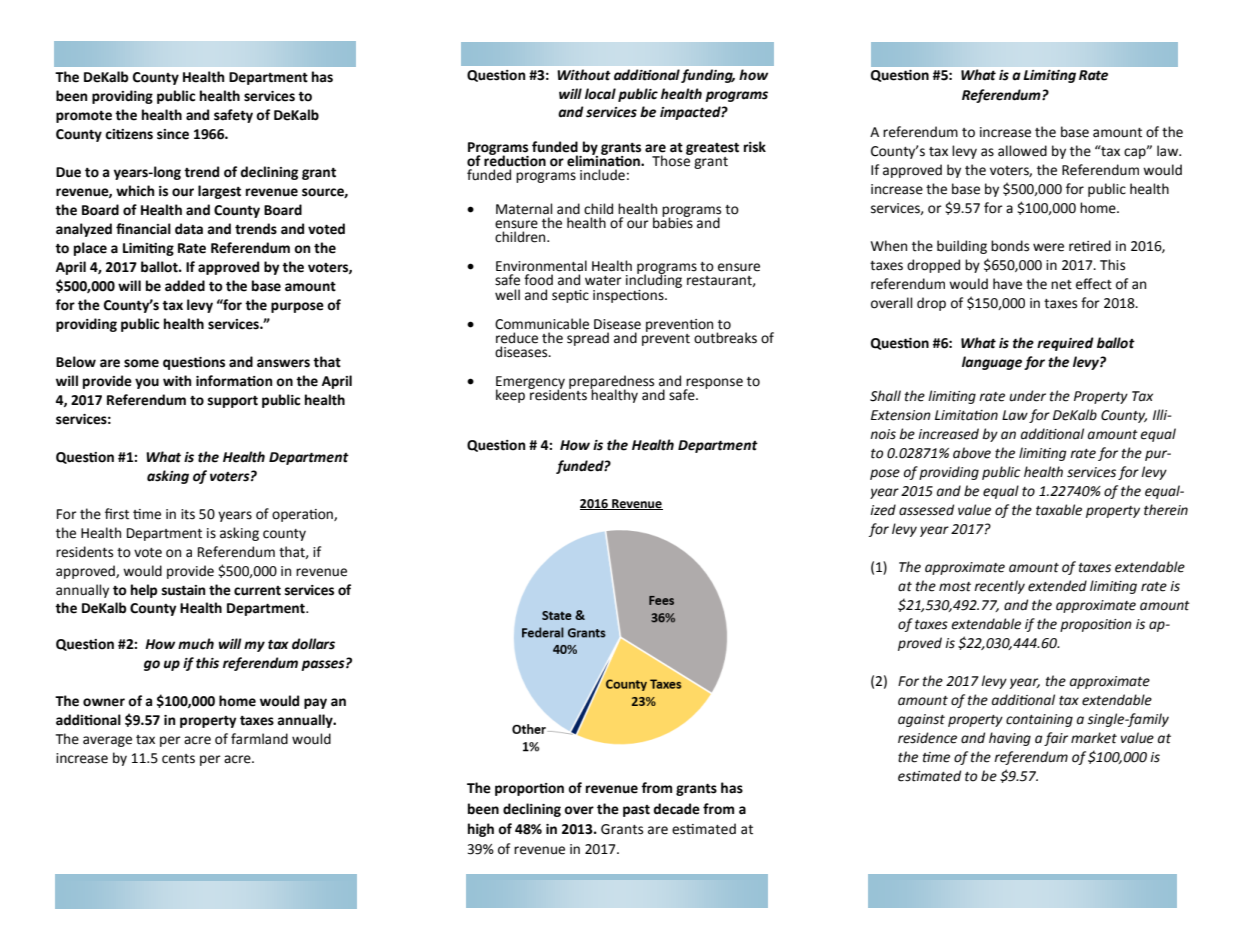 Image resolution: width=1233 pixels, height=952 pixels. What do you see at coordinates (233, 402) in the page?
I see `support` at bounding box center [233, 402].
